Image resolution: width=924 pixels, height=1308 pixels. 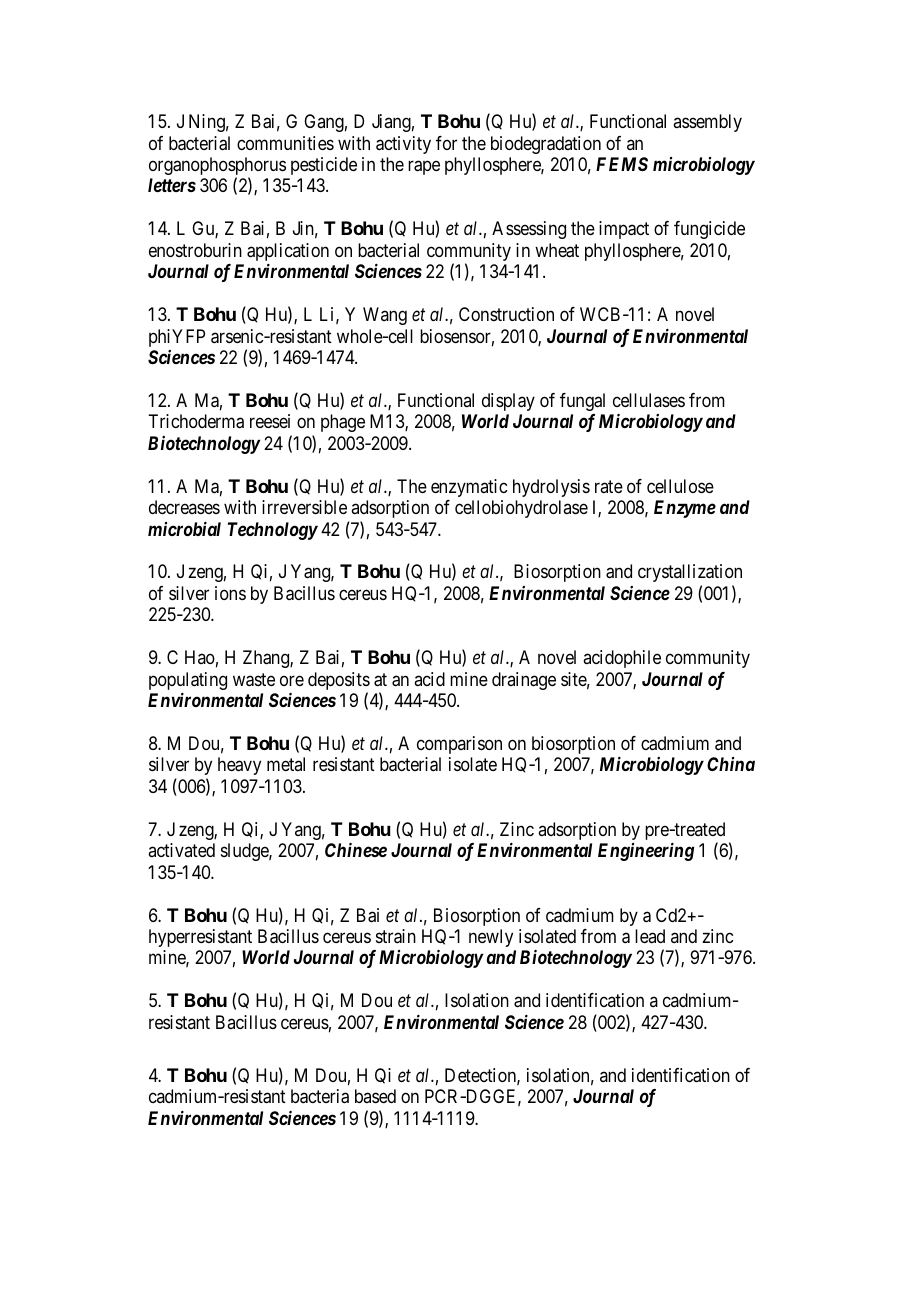 I want to click on newly, so click(x=491, y=938).
